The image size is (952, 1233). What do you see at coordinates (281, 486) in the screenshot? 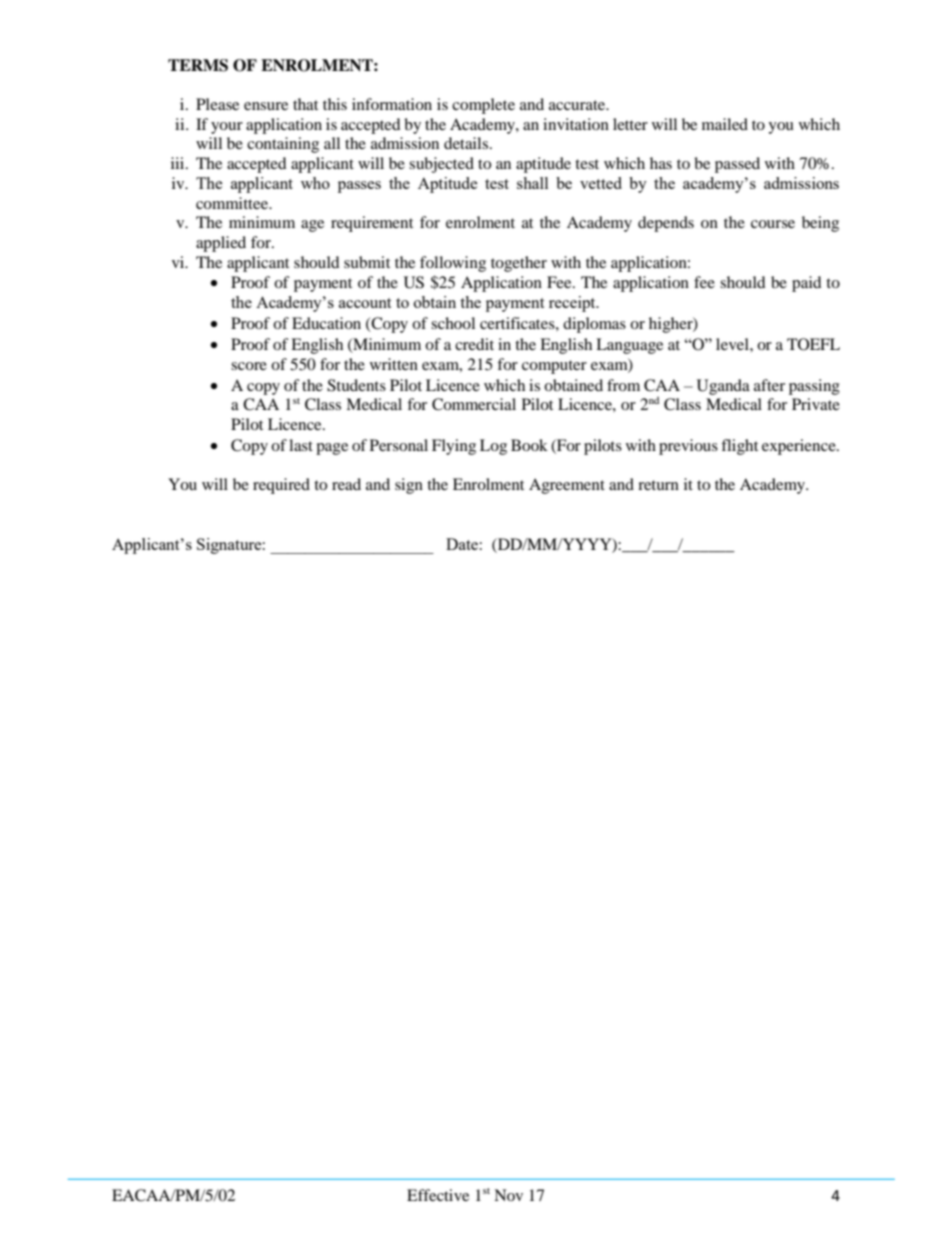
I see `required` at bounding box center [281, 486].
